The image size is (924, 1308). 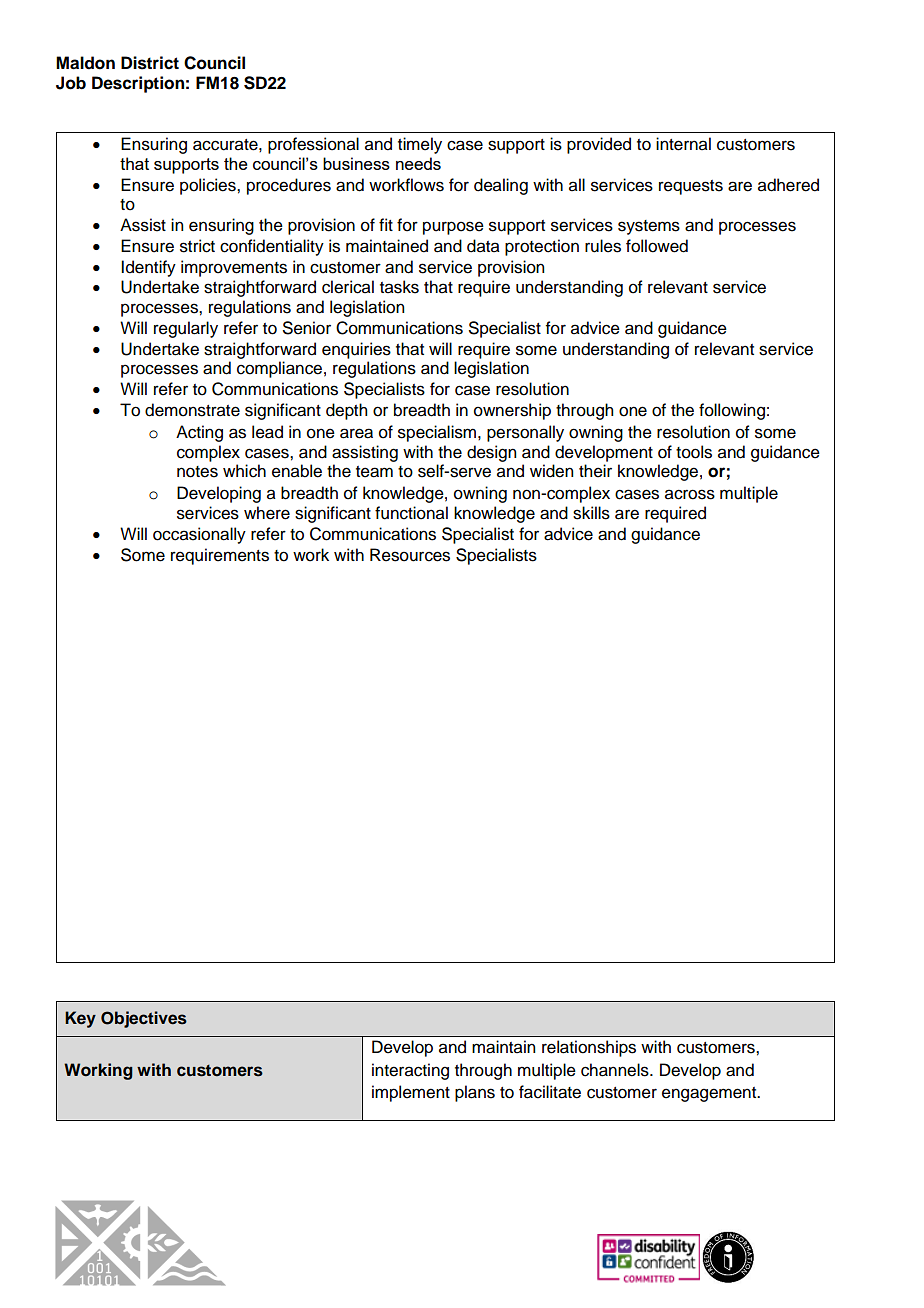 What do you see at coordinates (683, 144) in the screenshot?
I see `internal` at bounding box center [683, 144].
